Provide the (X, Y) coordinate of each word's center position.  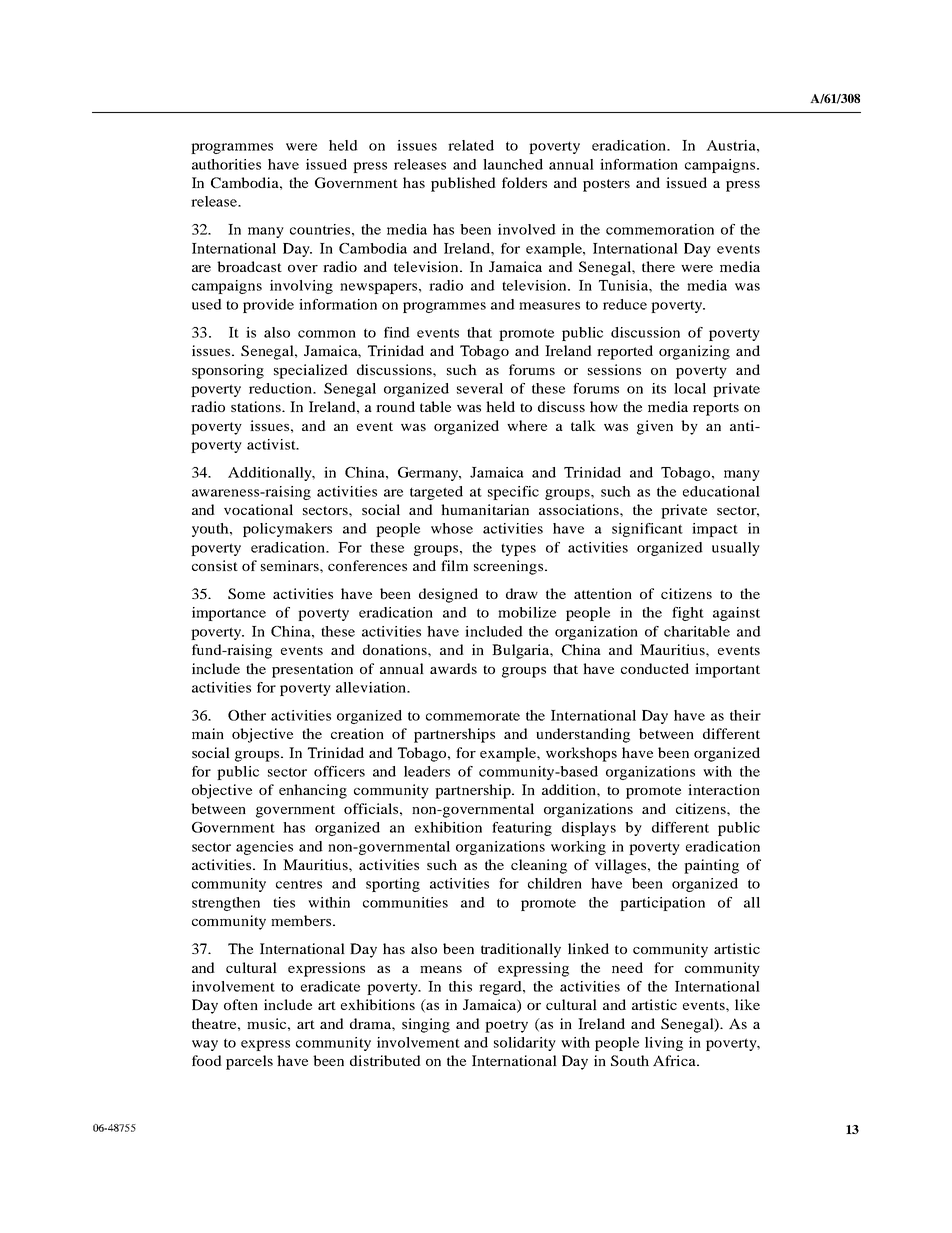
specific (513, 493)
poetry (506, 1026)
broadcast (249, 266)
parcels (249, 1062)
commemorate (473, 716)
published (463, 184)
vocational (258, 509)
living (664, 1044)
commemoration (660, 229)
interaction (724, 789)
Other (247, 715)
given (655, 427)
